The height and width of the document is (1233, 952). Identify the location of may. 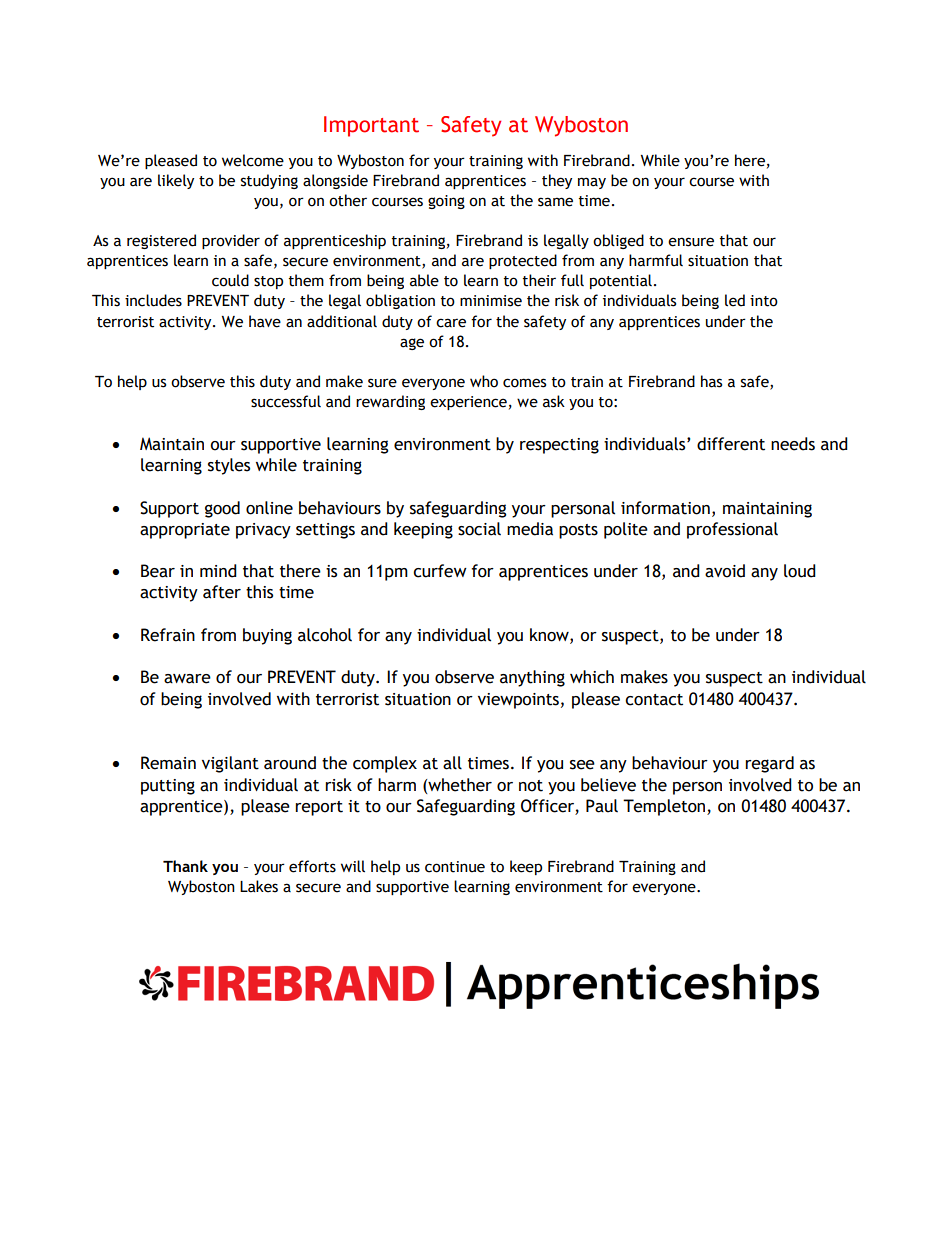
(592, 183).
